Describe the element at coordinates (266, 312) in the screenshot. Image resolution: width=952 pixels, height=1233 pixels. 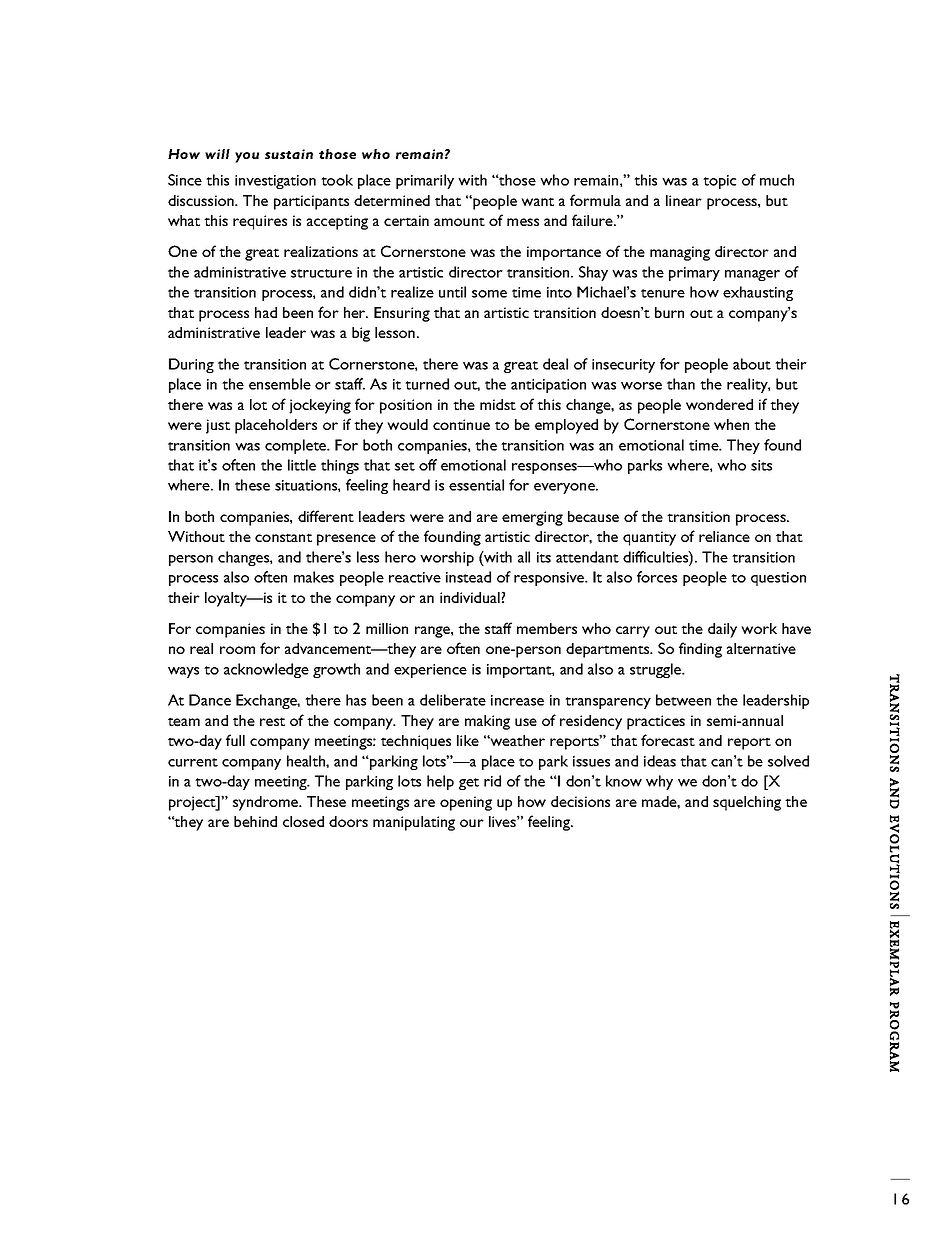
I see `had` at that location.
